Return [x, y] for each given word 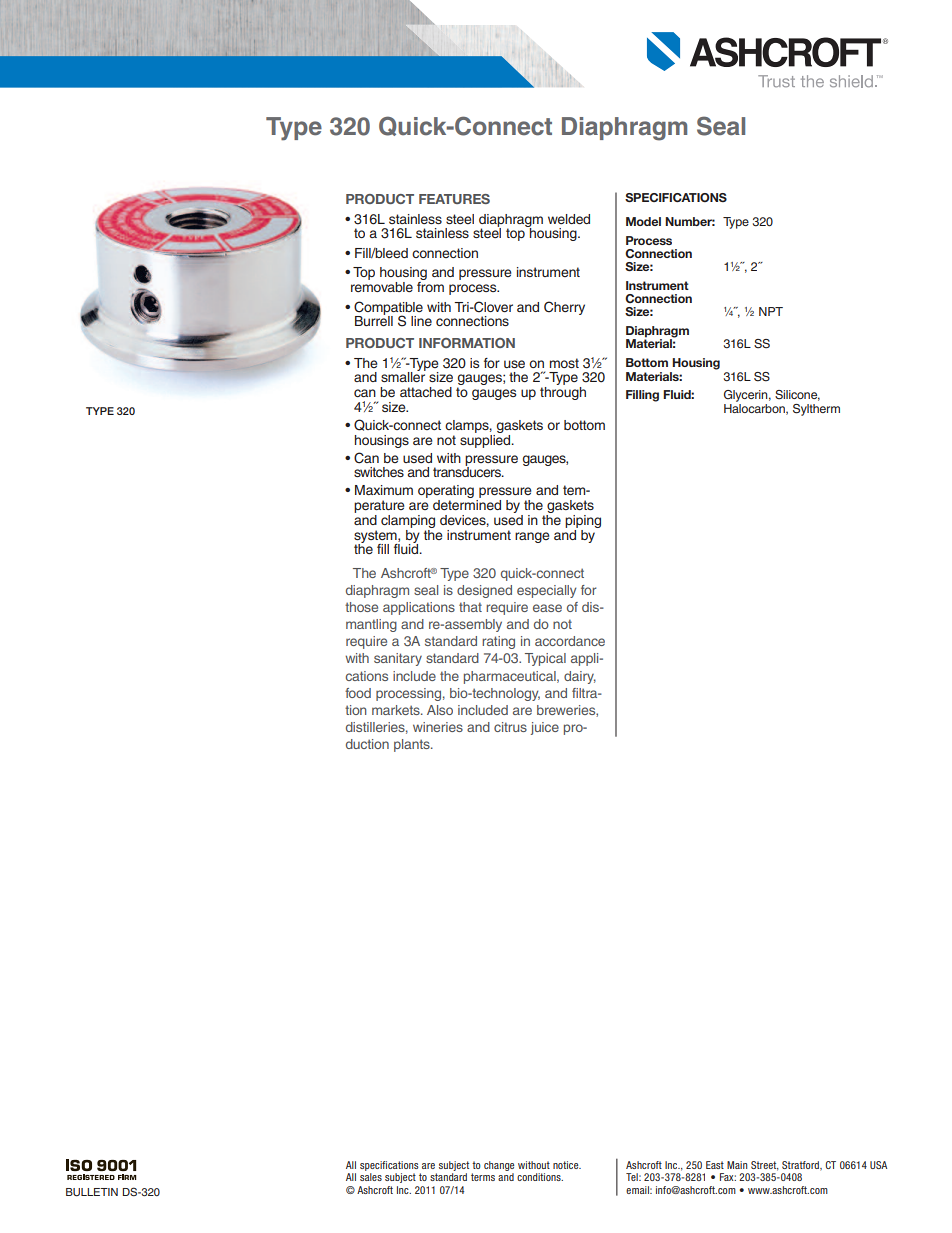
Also [440, 710]
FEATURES [454, 199]
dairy [580, 677]
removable [382, 287]
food [358, 693]
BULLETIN [92, 1192]
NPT [771, 311]
